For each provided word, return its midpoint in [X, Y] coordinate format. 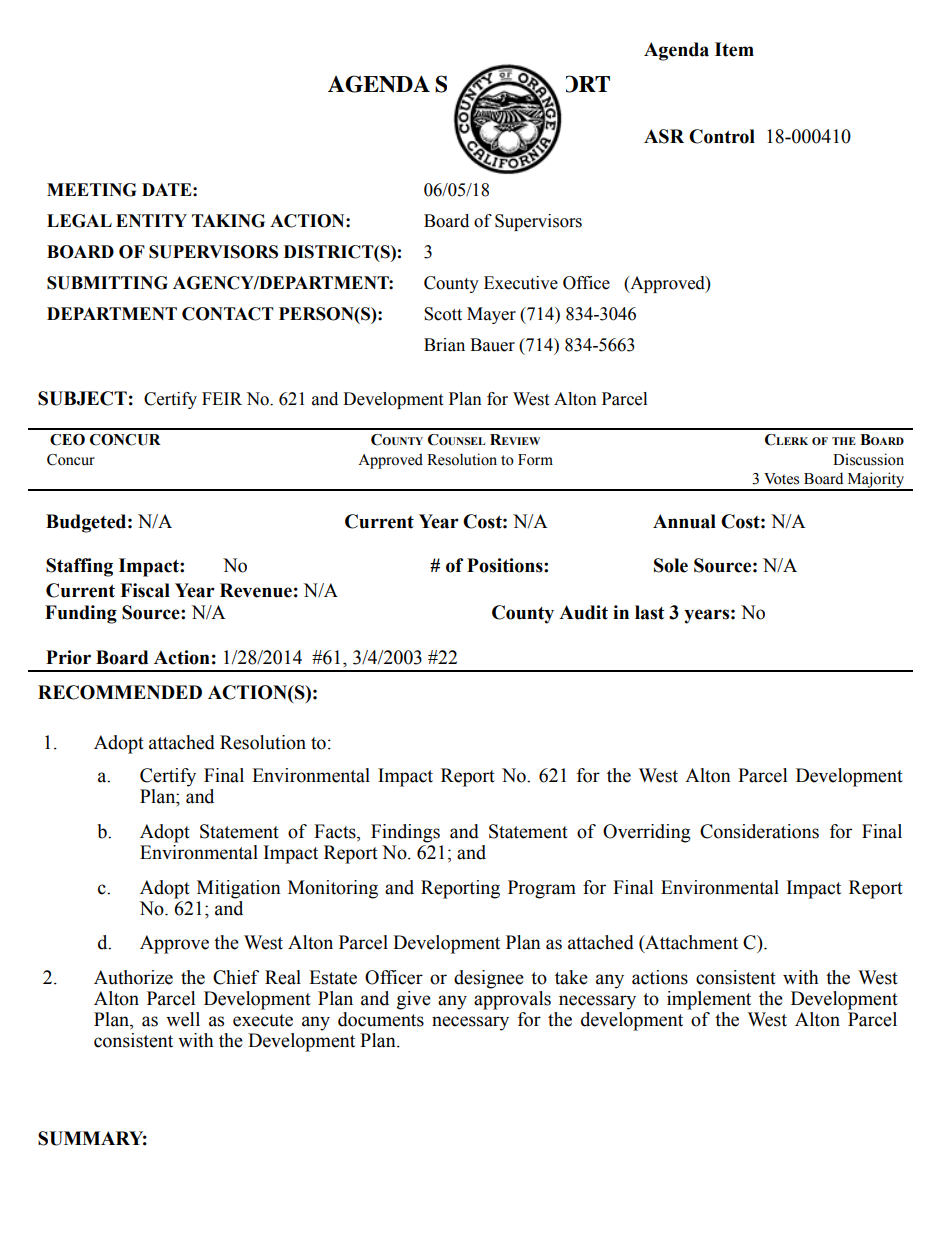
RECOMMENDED [120, 692]
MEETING [91, 190]
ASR [664, 136]
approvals [512, 1000]
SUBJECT [82, 398]
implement [709, 1000]
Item [734, 49]
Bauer [492, 345]
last [650, 612]
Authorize [133, 977]
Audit [583, 612]
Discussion [868, 459]
